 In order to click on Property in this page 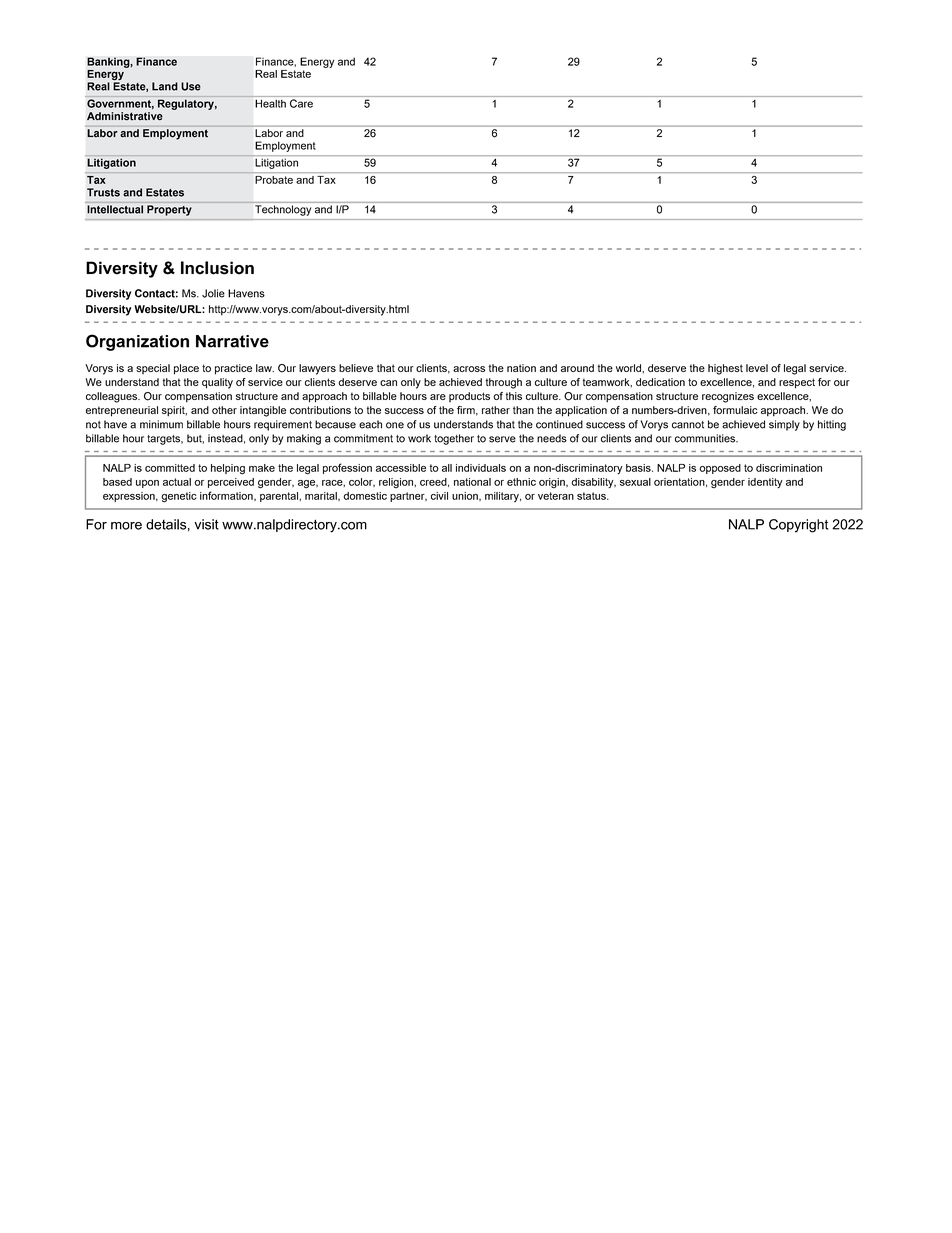, I will do `click(169, 210)`.
